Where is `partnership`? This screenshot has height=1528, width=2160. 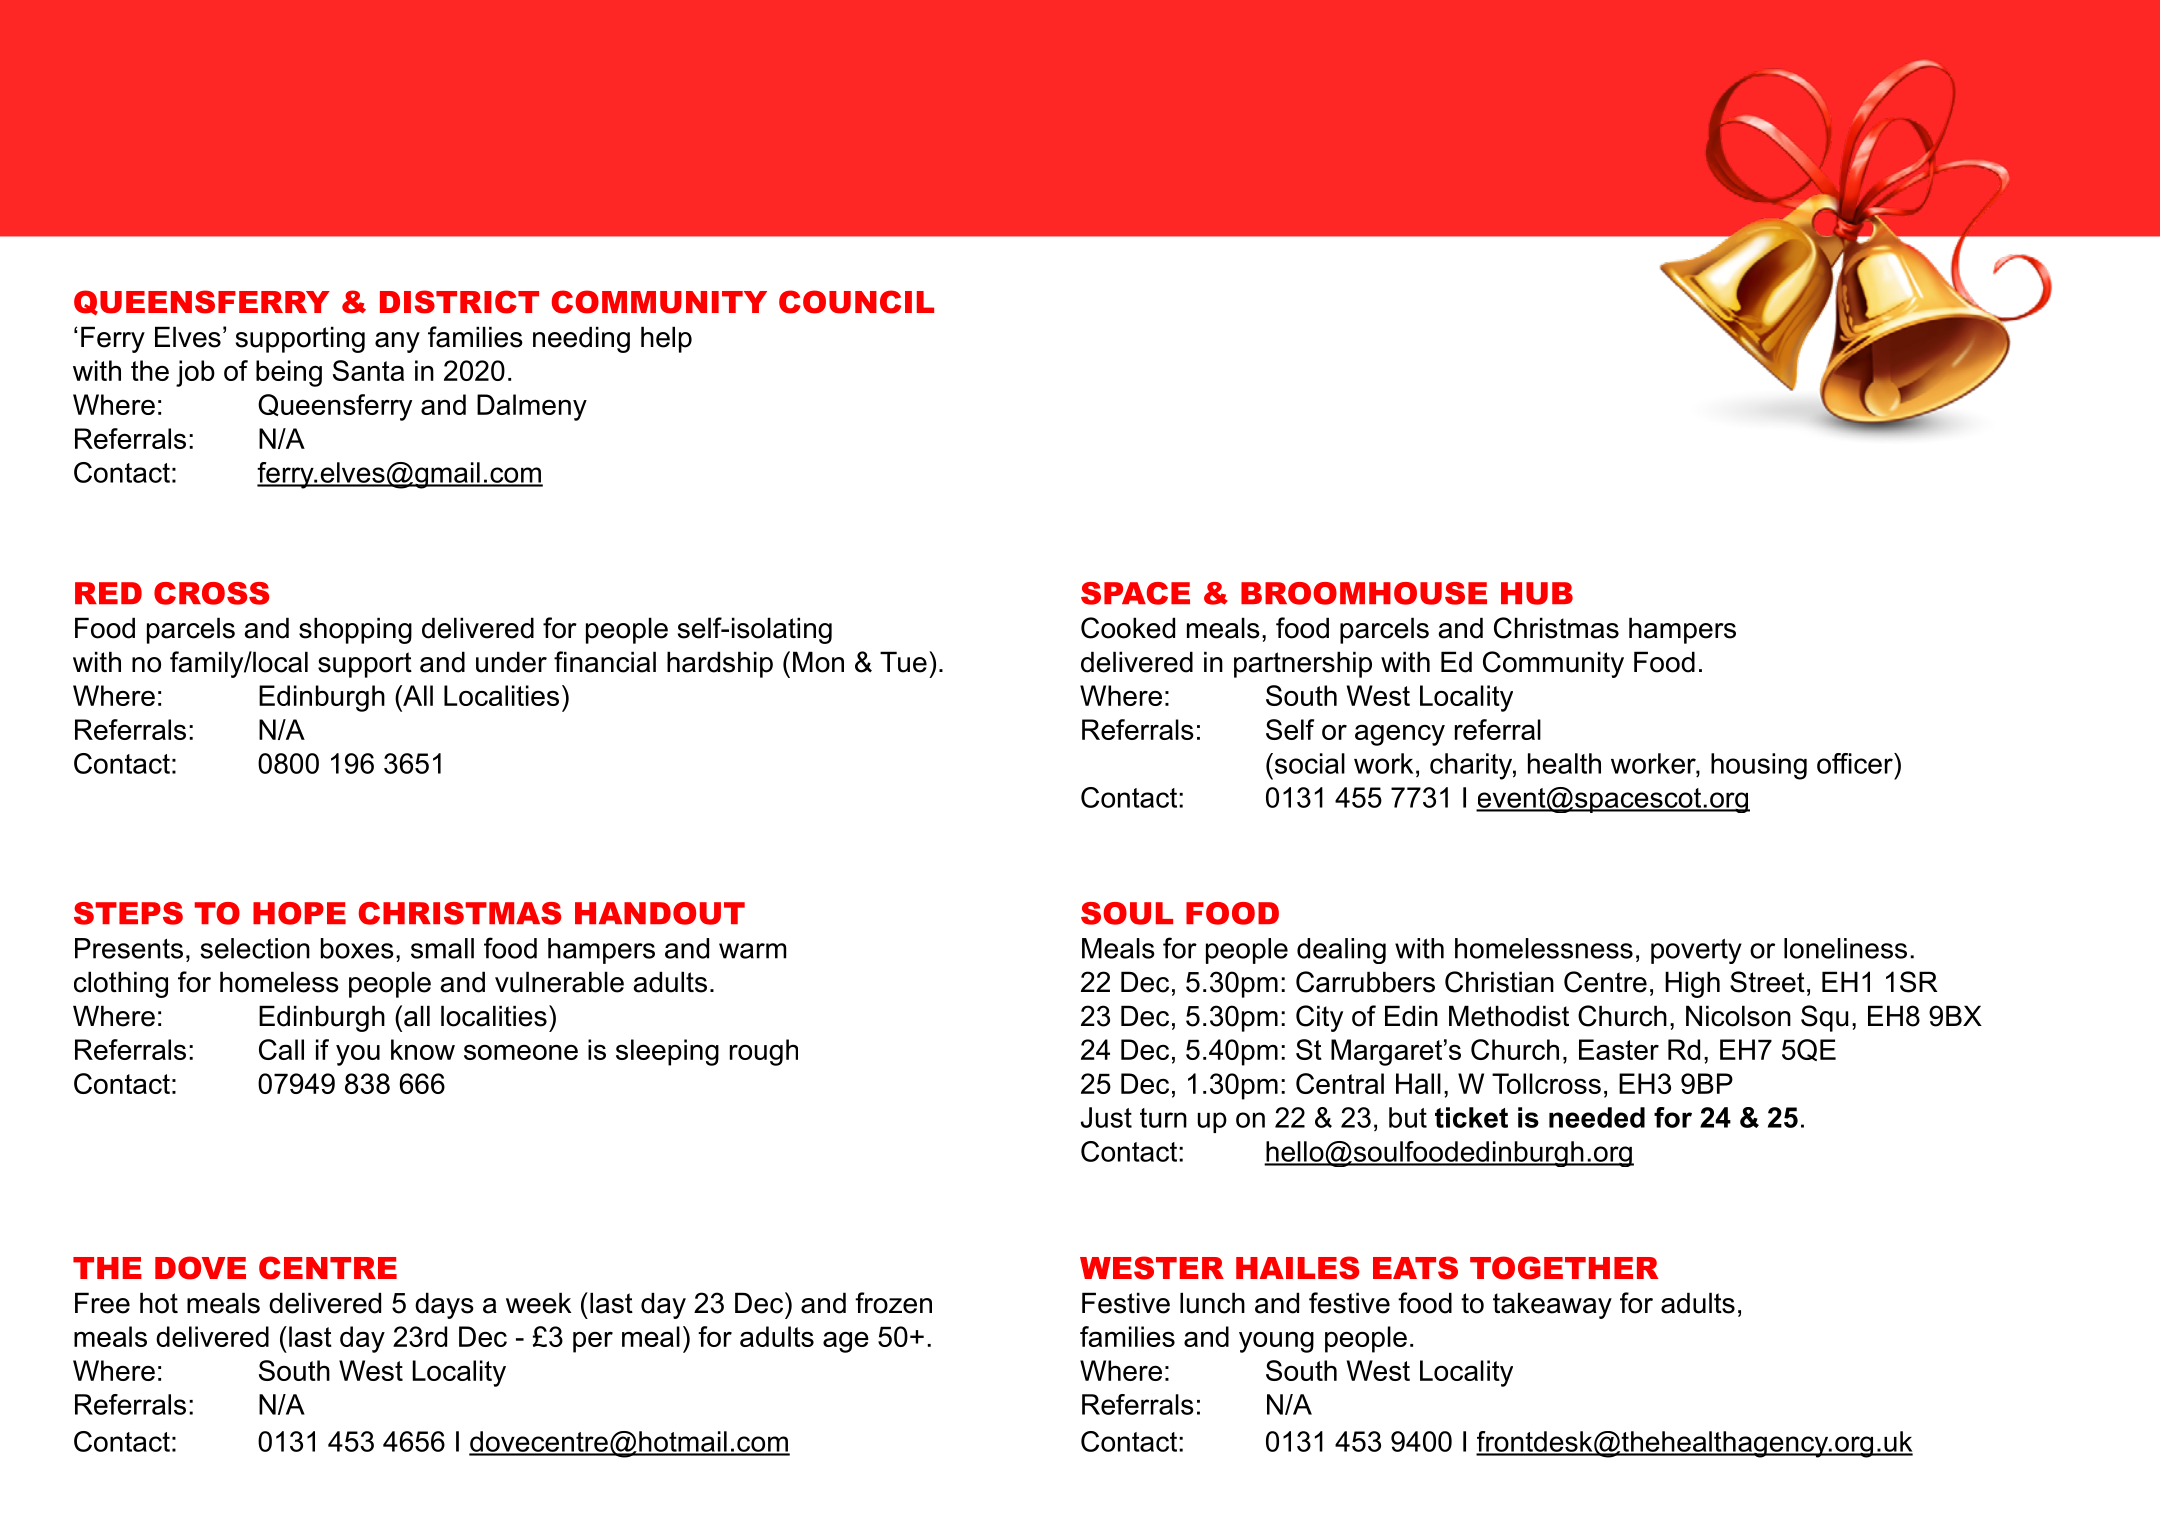
partnership is located at coordinates (1303, 664).
